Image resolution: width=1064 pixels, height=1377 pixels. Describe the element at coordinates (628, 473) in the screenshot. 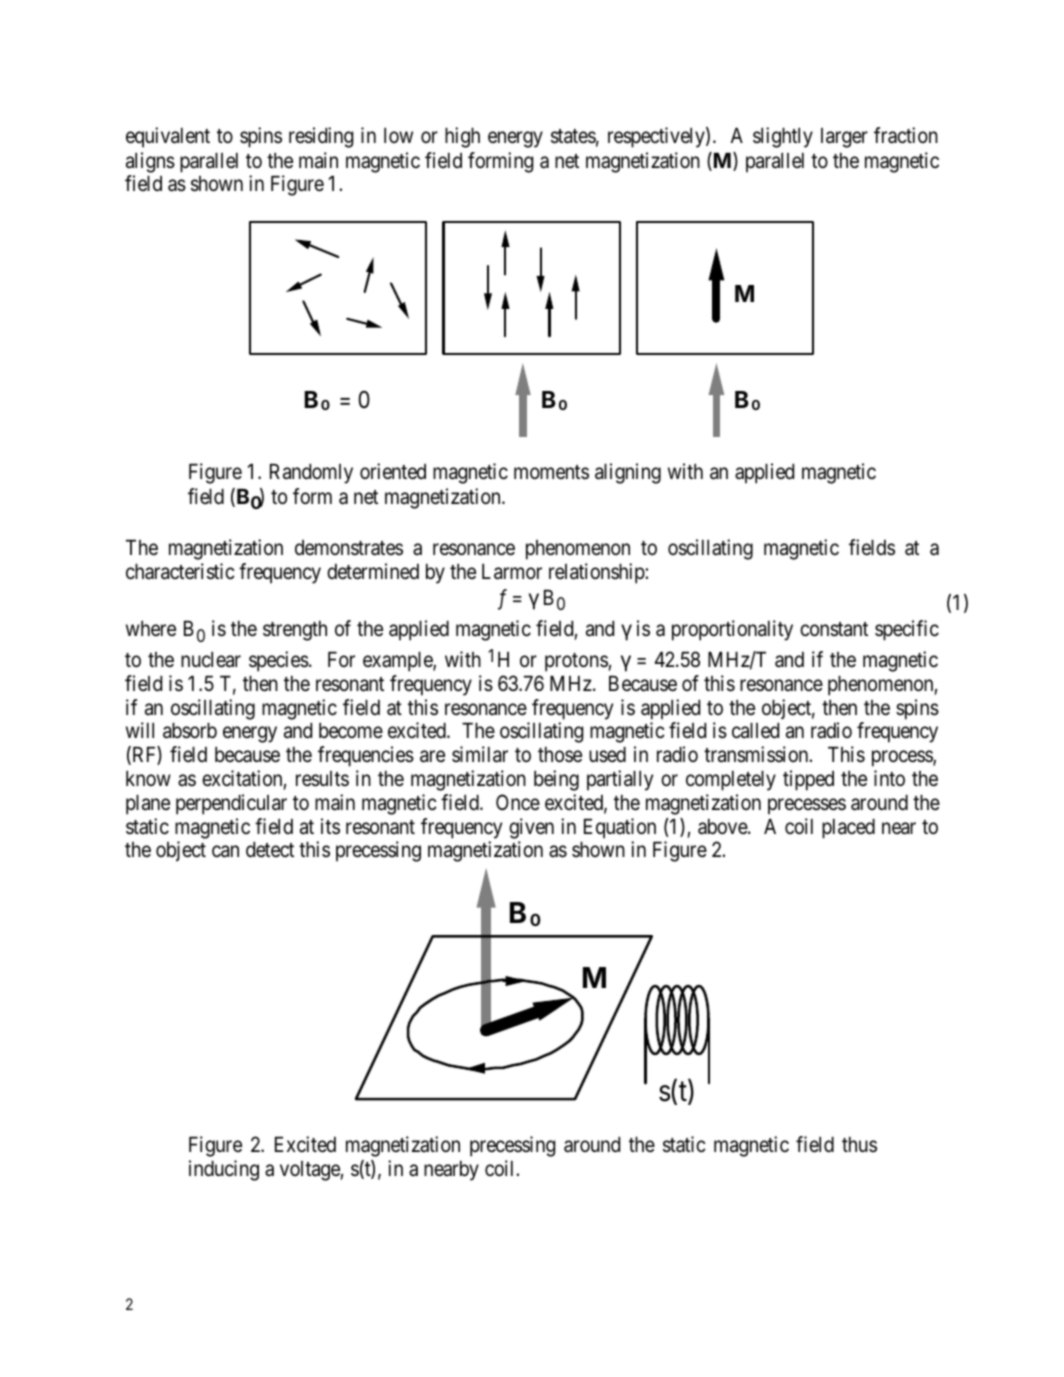

I see `aligning` at that location.
